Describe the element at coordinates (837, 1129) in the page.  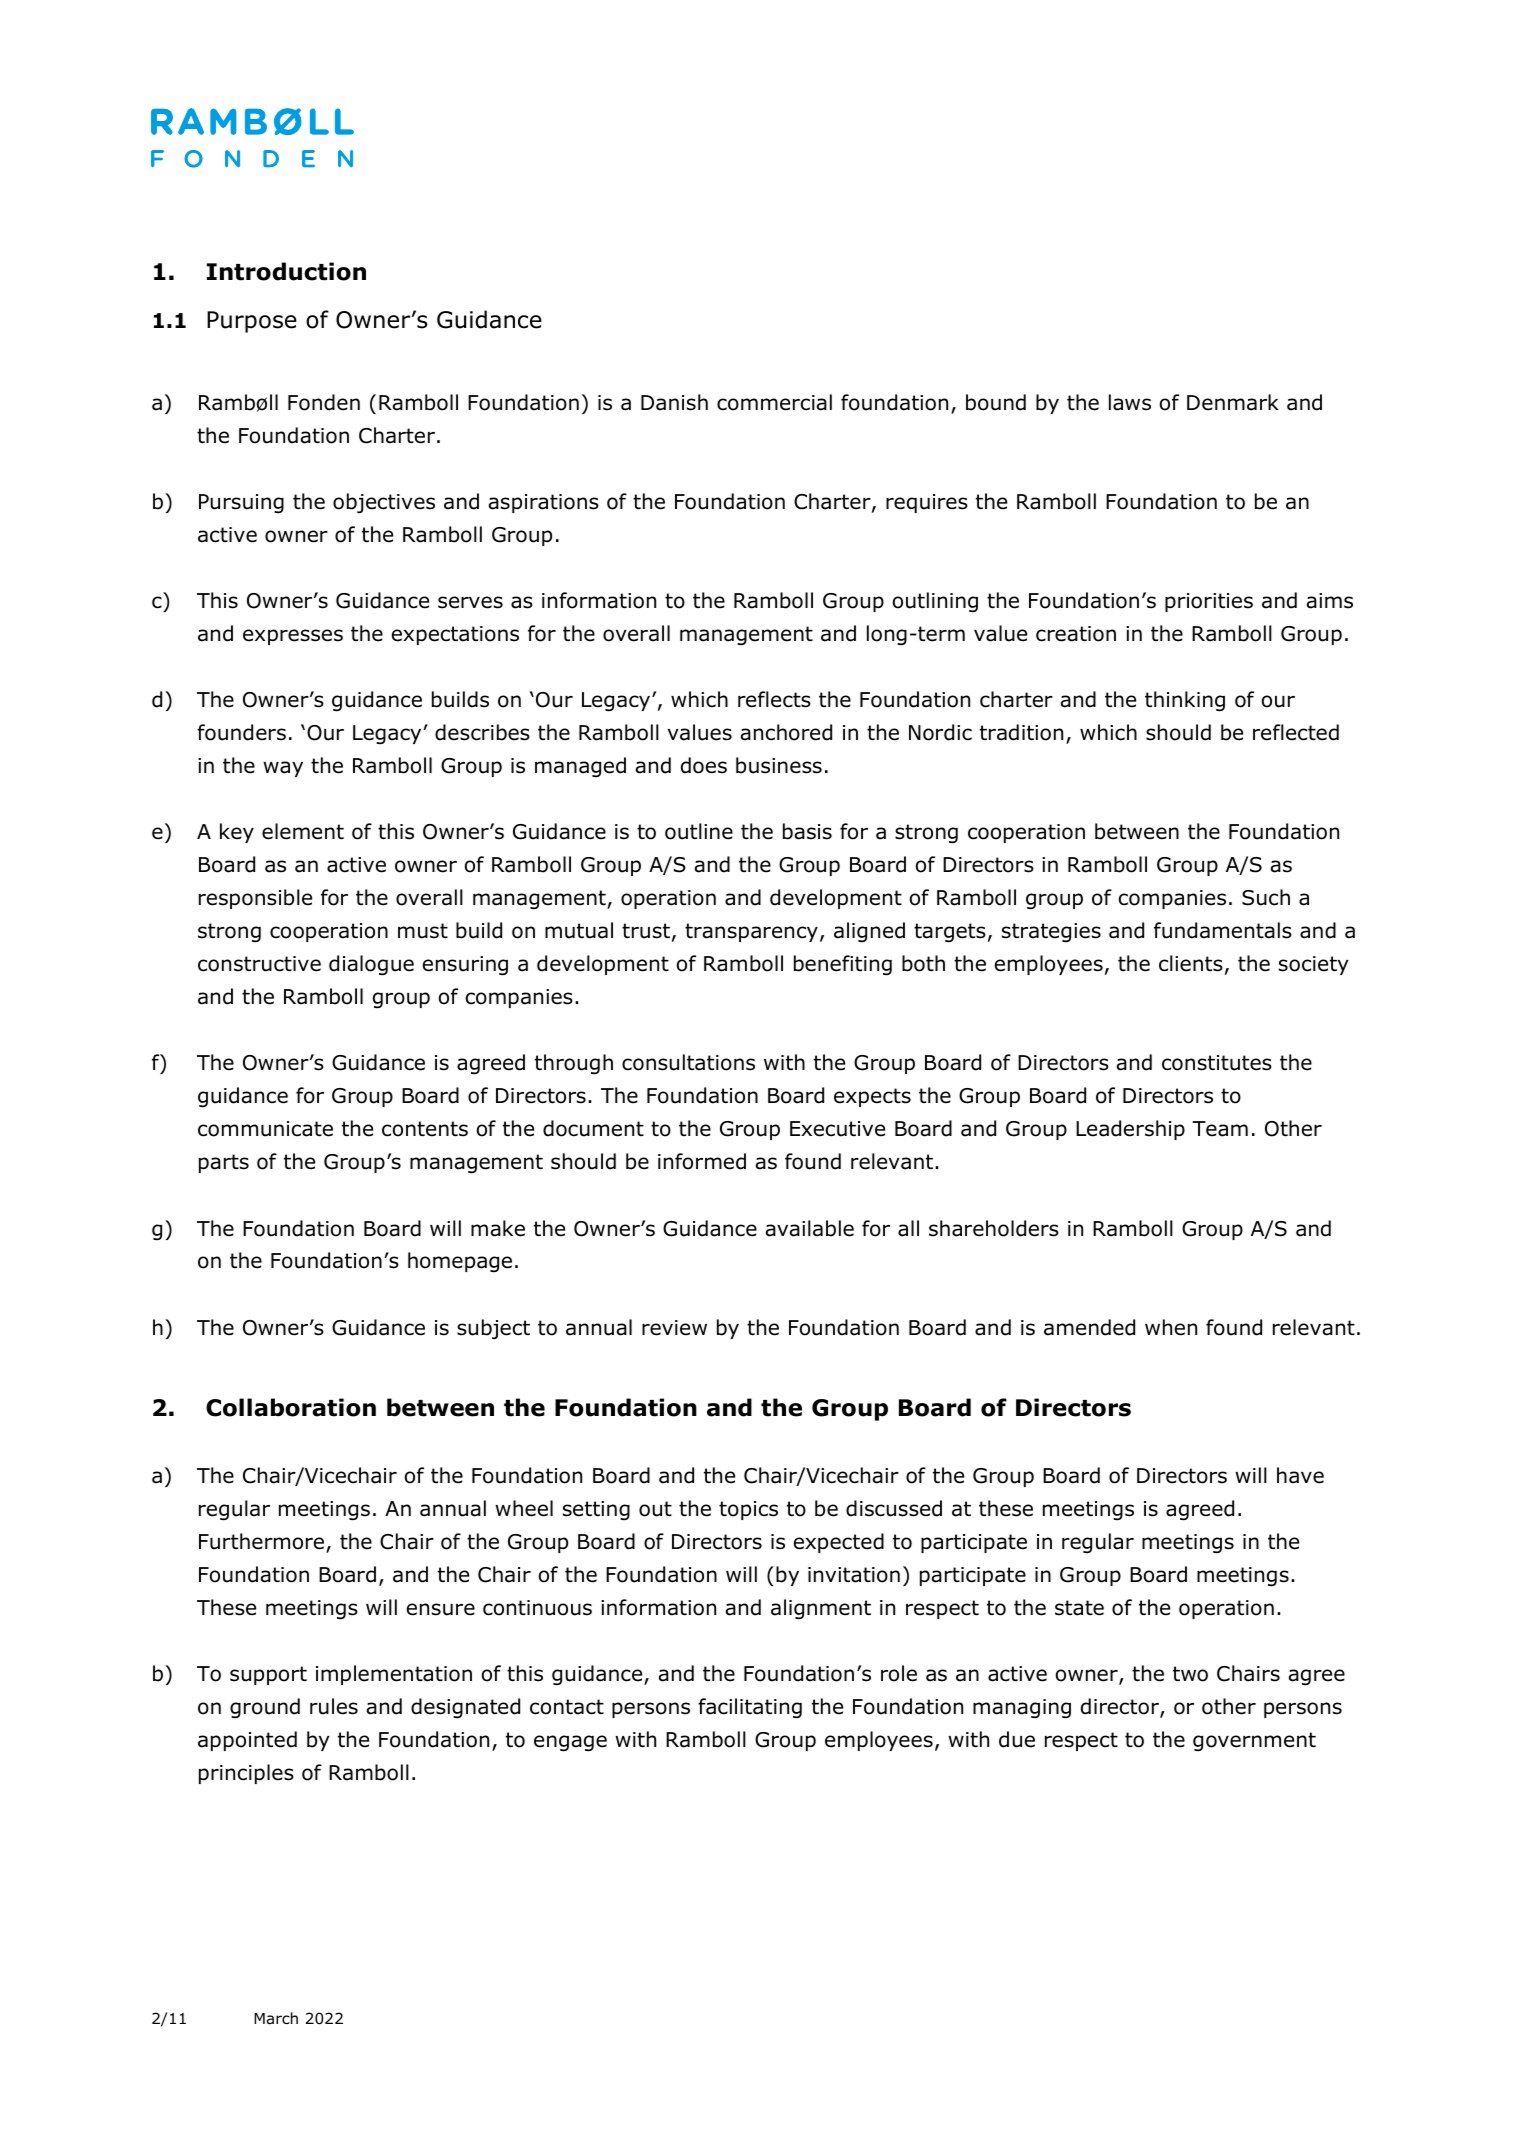
I see `Executive` at that location.
